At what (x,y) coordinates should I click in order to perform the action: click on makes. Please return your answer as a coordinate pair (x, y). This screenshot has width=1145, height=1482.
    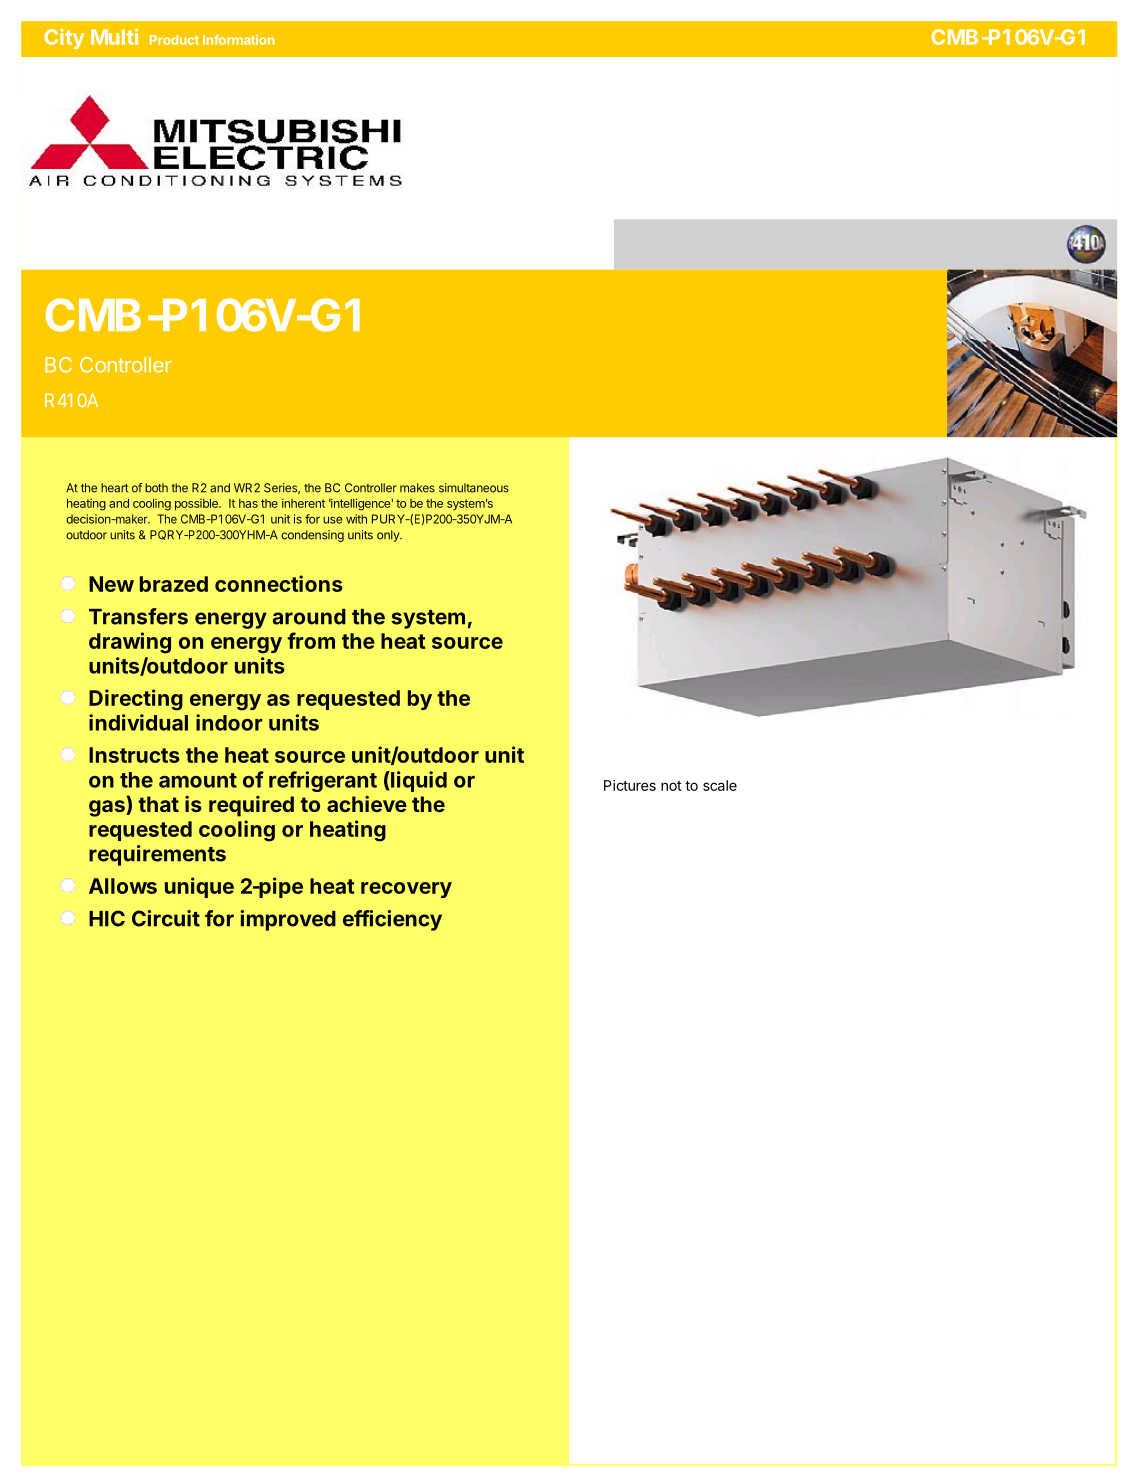
    Looking at the image, I should click on (417, 488).
